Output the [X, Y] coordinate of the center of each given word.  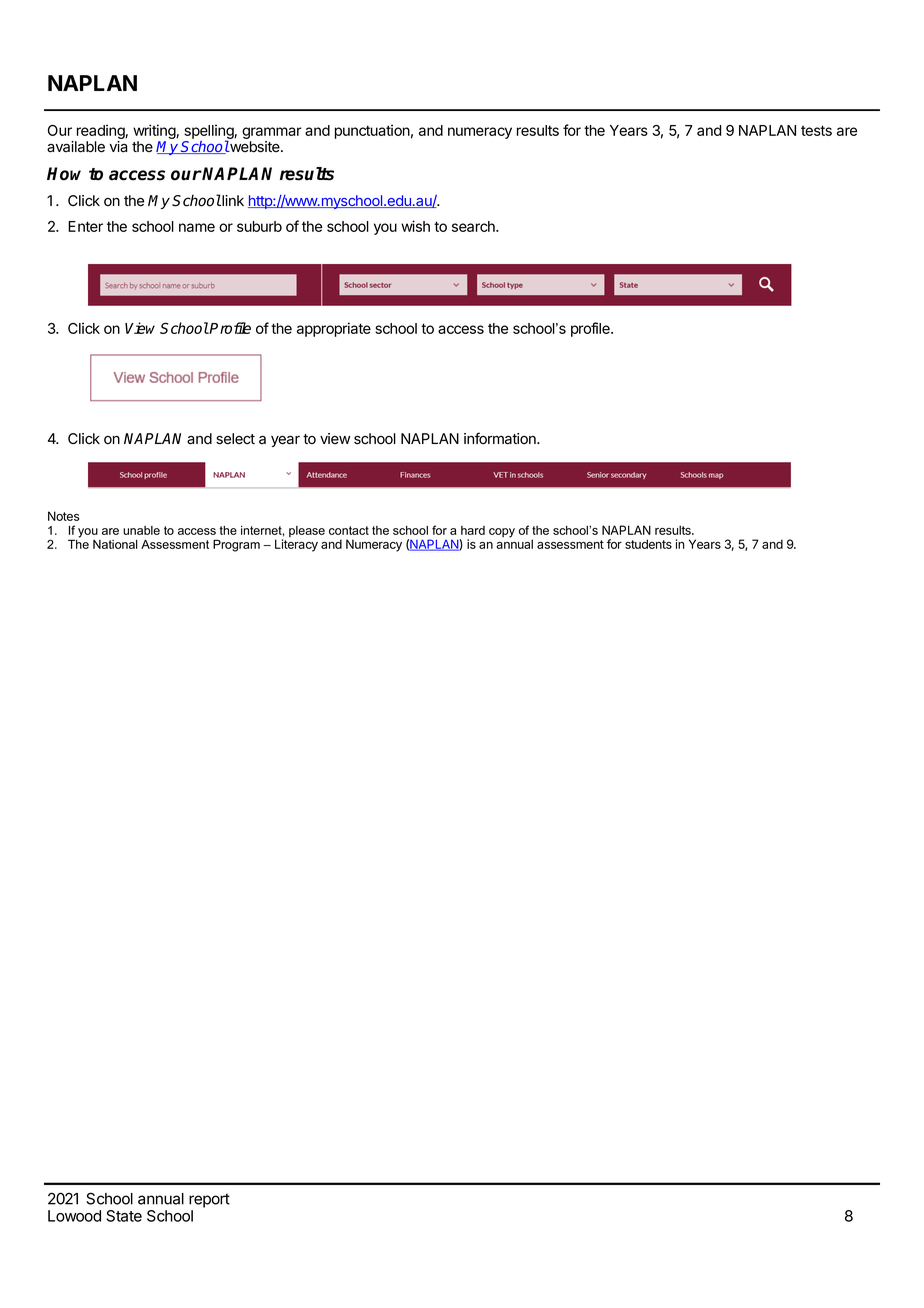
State [124, 1216]
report [209, 1200]
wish [415, 226]
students [648, 544]
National [115, 544]
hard [473, 530]
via [118, 147]
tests [816, 130]
